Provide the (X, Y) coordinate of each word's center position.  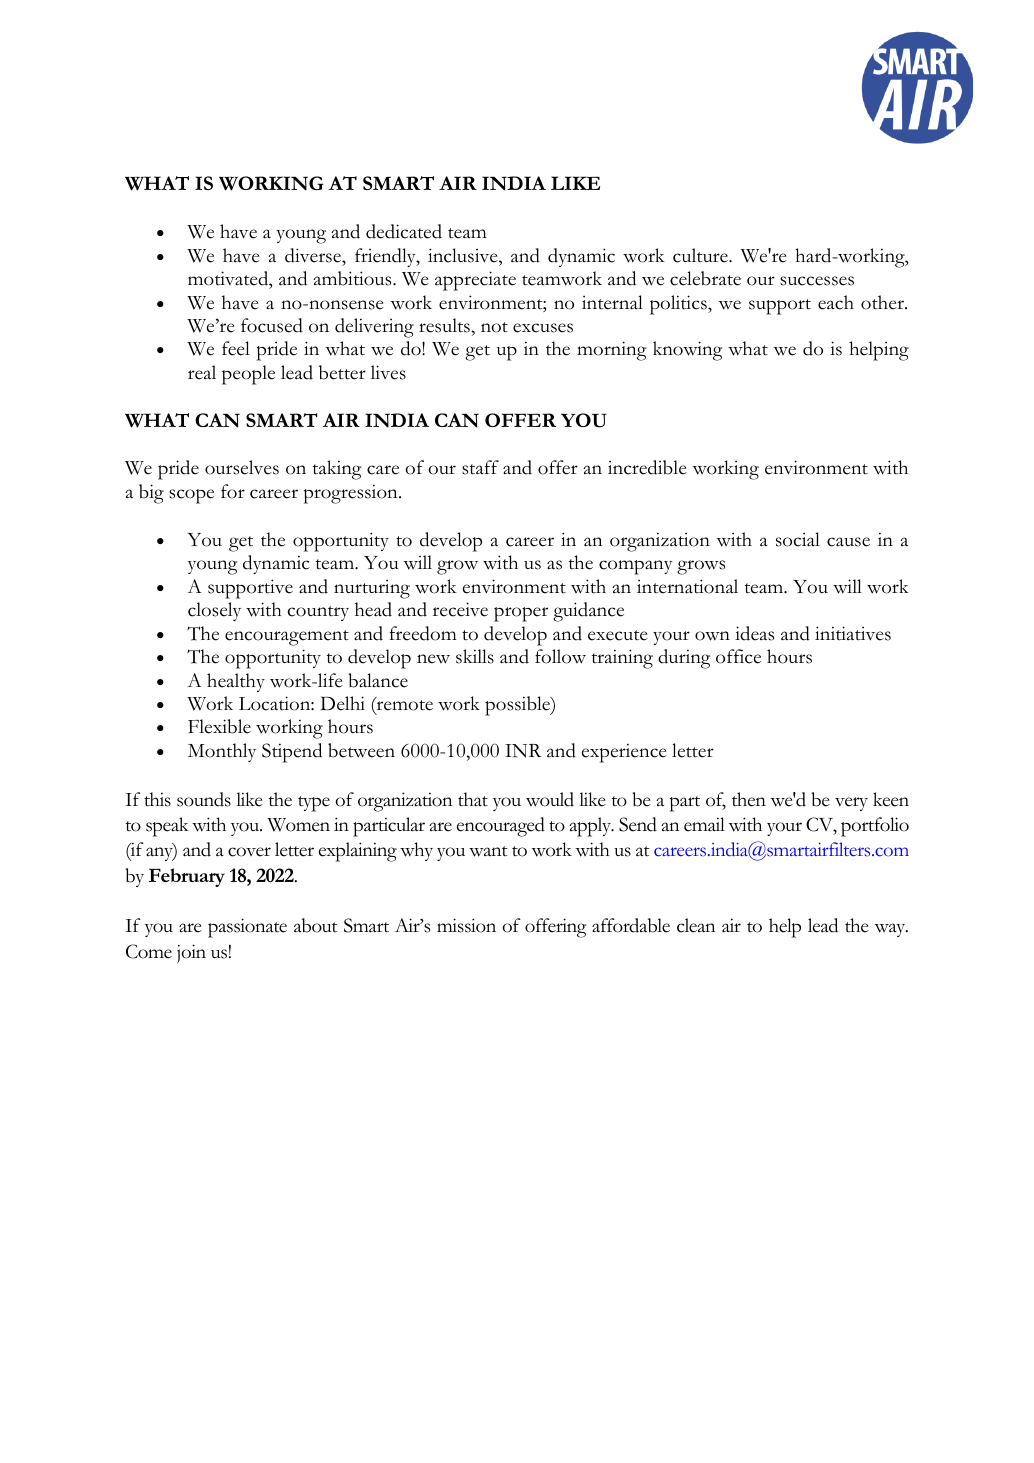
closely (214, 611)
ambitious (353, 278)
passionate (247, 928)
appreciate (475, 281)
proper (521, 614)
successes (817, 281)
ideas (754, 633)
